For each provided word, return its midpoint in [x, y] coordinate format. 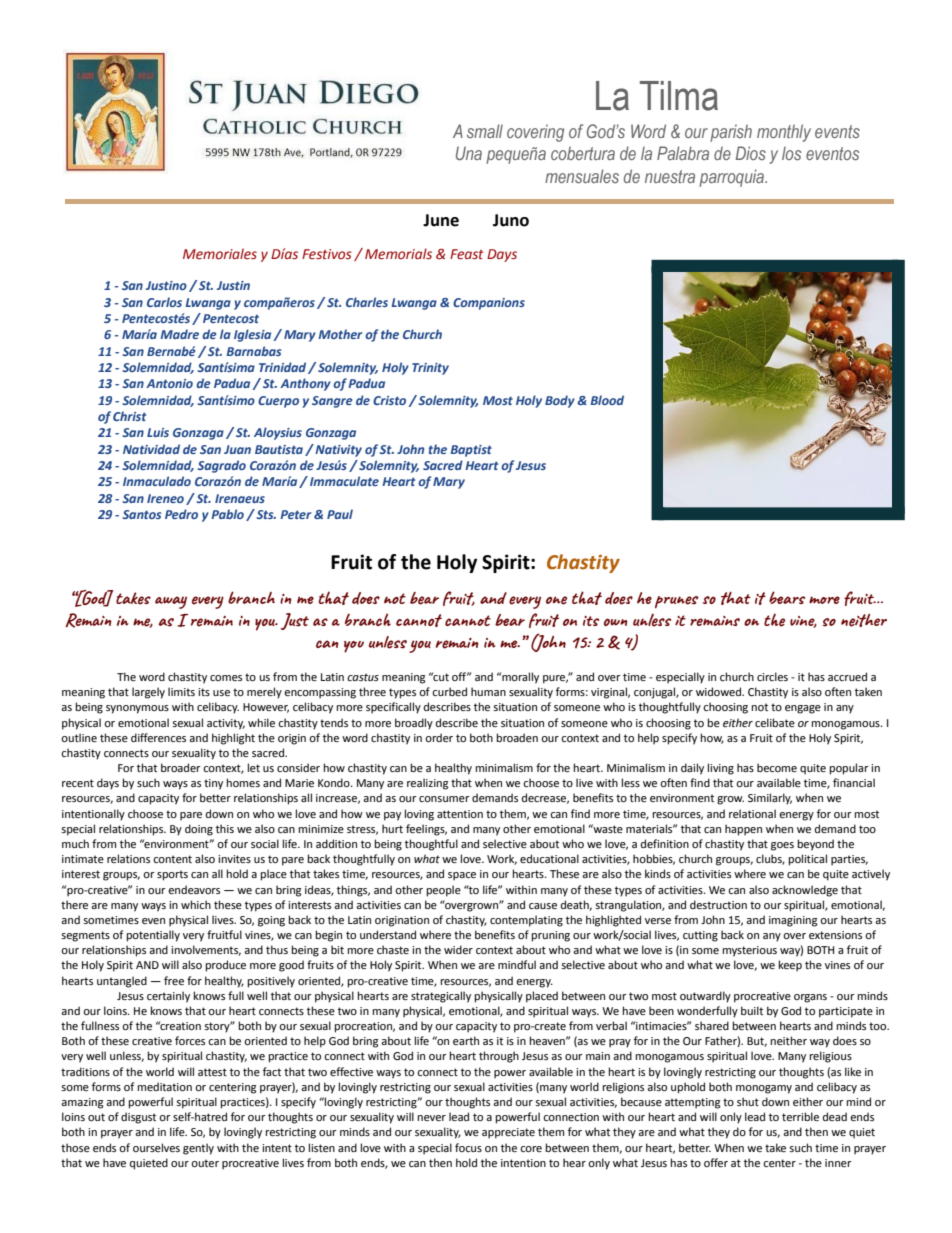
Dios [751, 153]
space [462, 876]
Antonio [169, 383]
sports [172, 875]
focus [468, 1147]
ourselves [156, 1147]
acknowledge [805, 891]
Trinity [430, 369]
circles [772, 676]
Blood [607, 400]
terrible [800, 1116]
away [171, 602]
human [488, 691]
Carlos [164, 302]
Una [469, 153]
